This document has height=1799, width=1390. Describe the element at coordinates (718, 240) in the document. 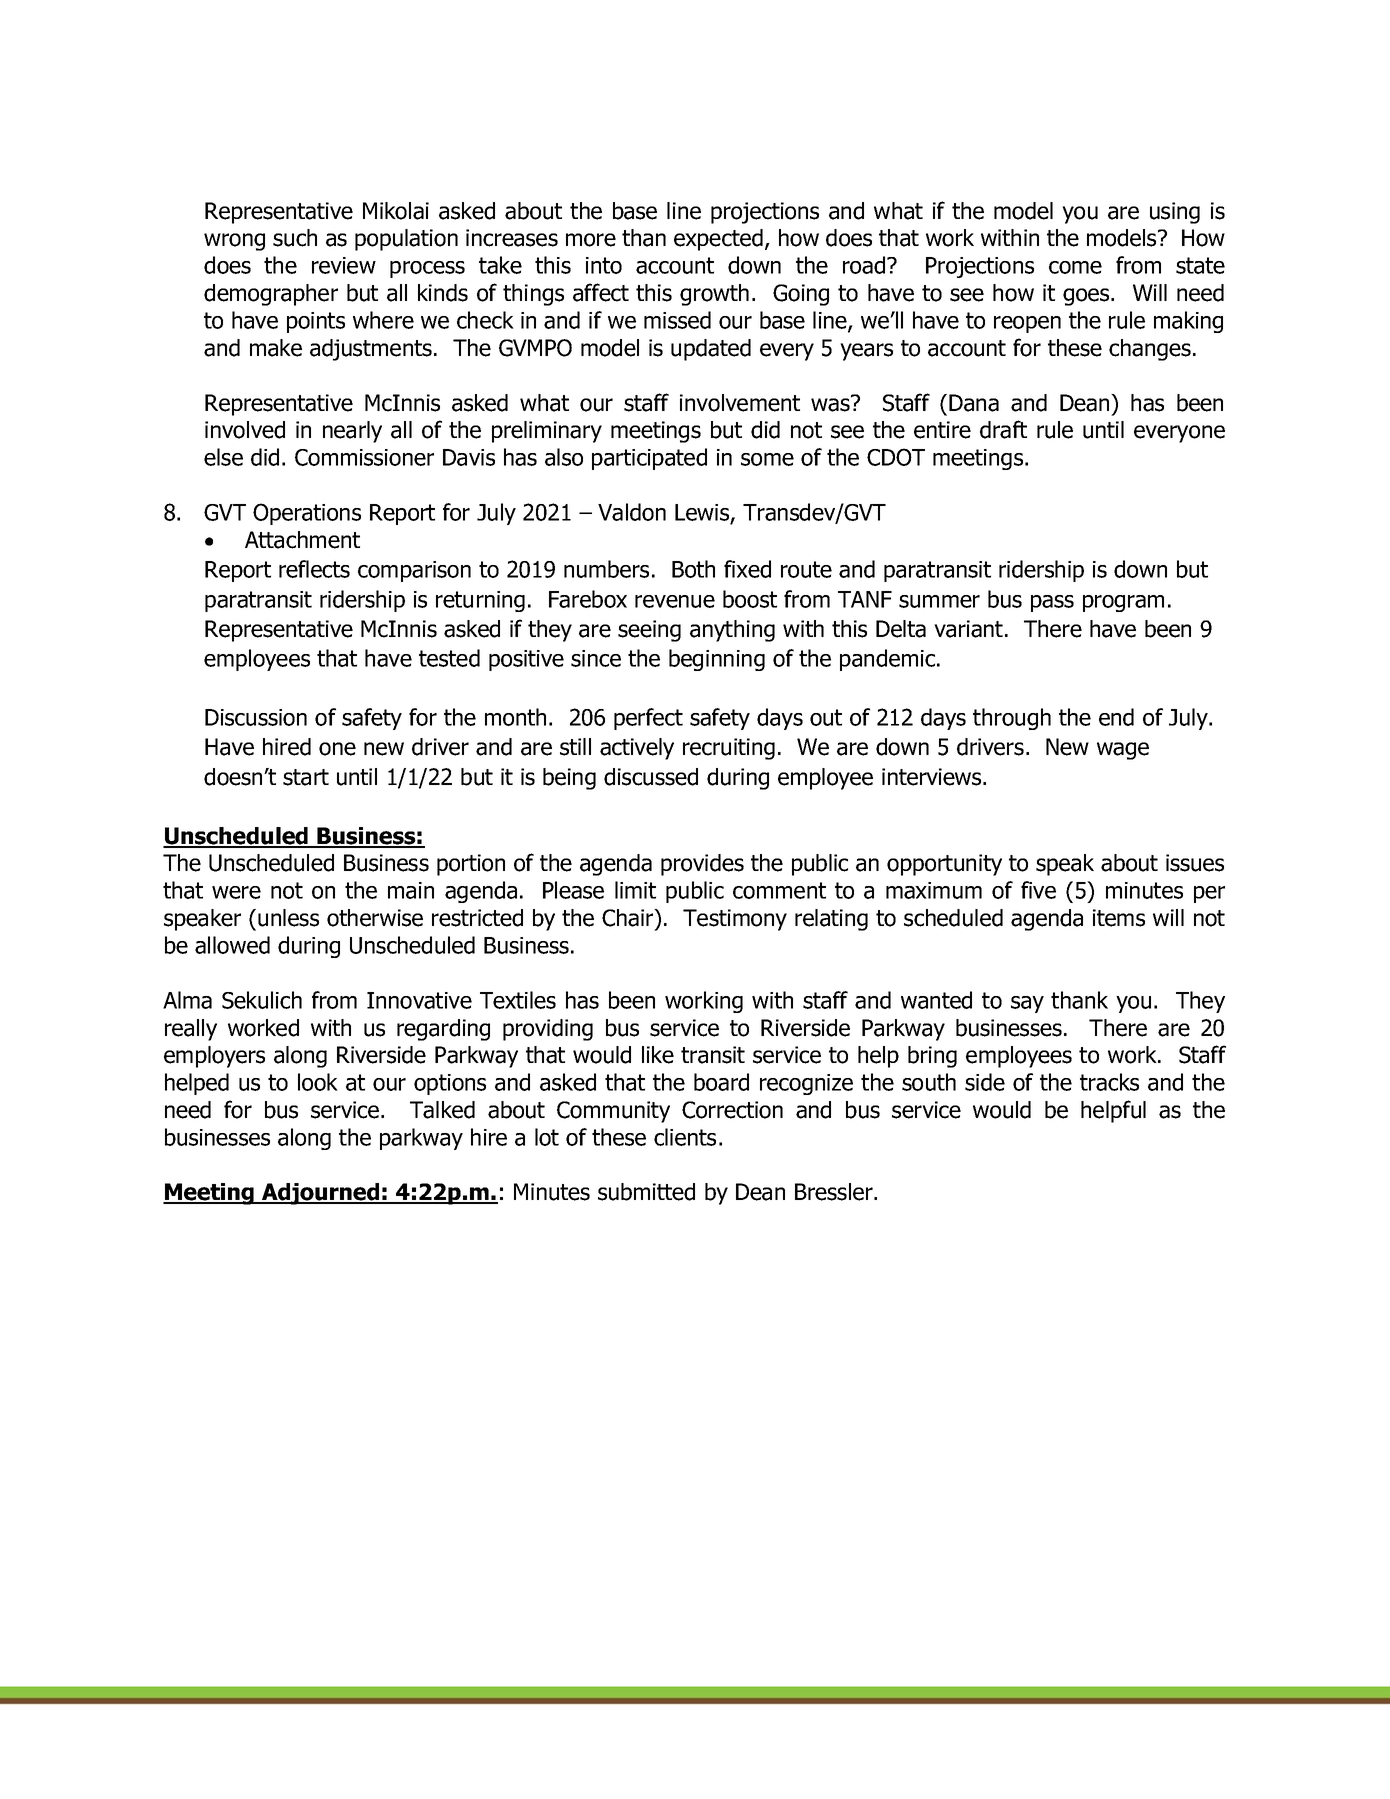

I see `expected` at that location.
